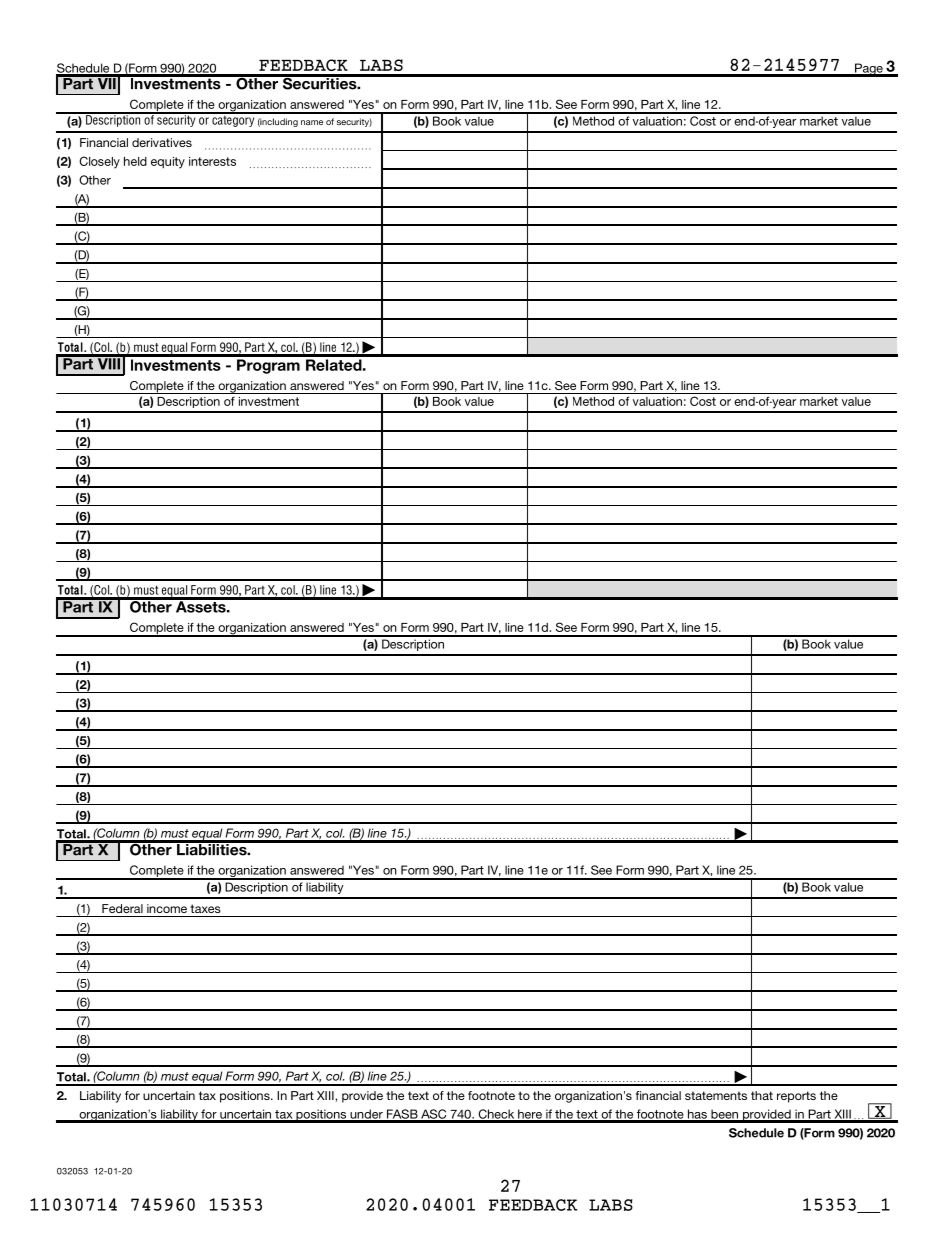 This screenshot has height=1233, width=952. Describe the element at coordinates (122, 908) in the screenshot. I see `Federal` at that location.
